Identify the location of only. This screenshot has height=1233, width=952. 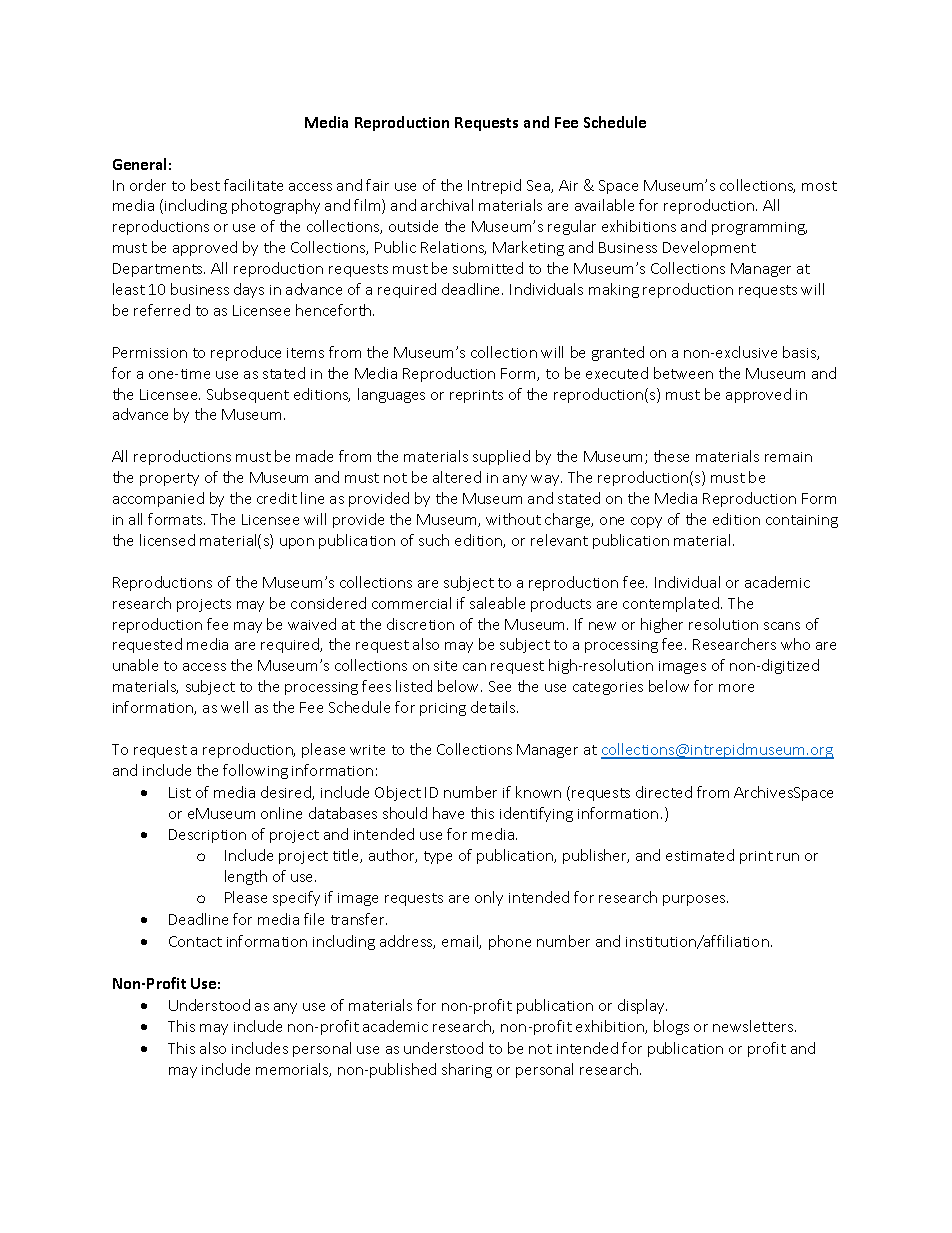
(489, 898).
